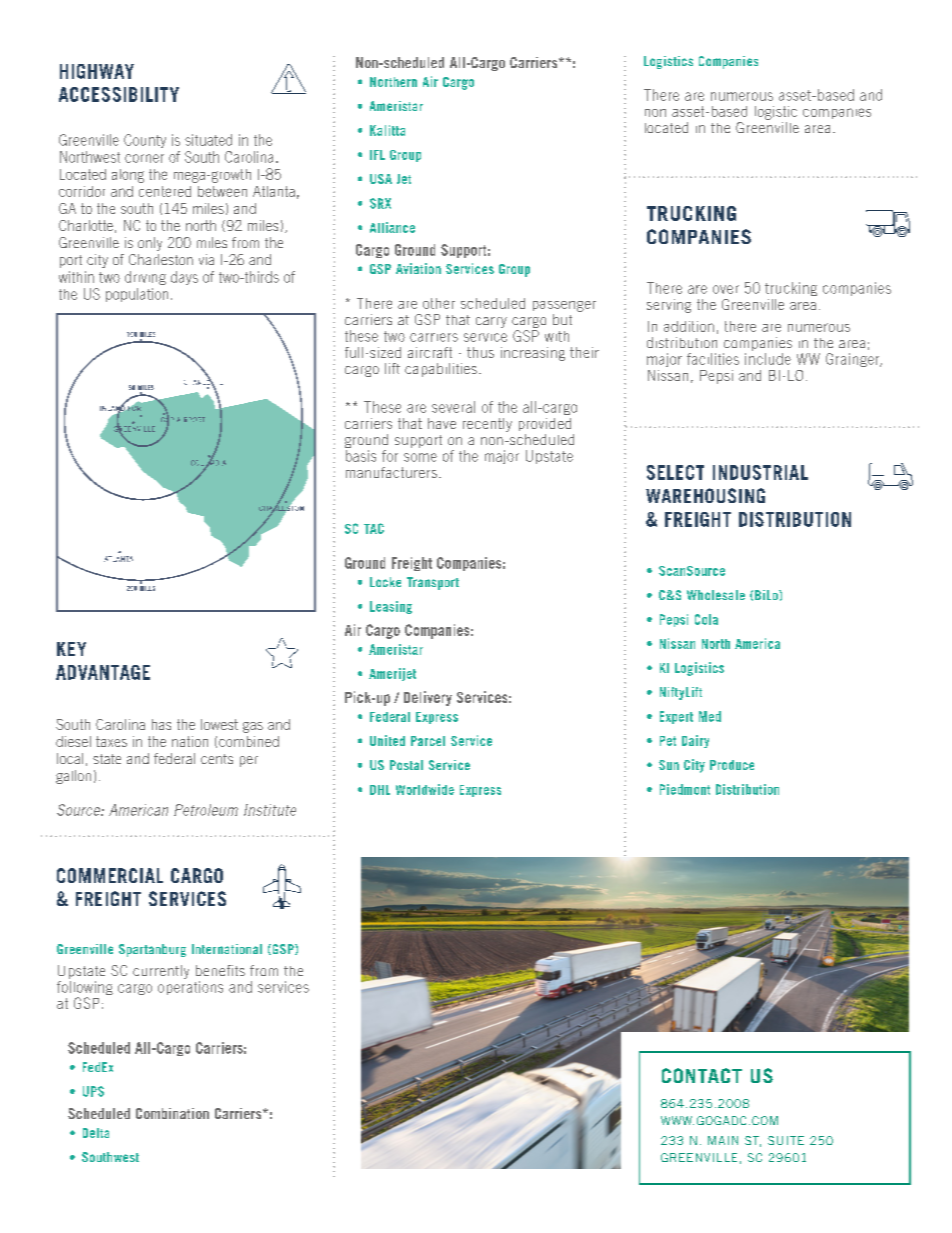  I want to click on KEY, so click(71, 649).
